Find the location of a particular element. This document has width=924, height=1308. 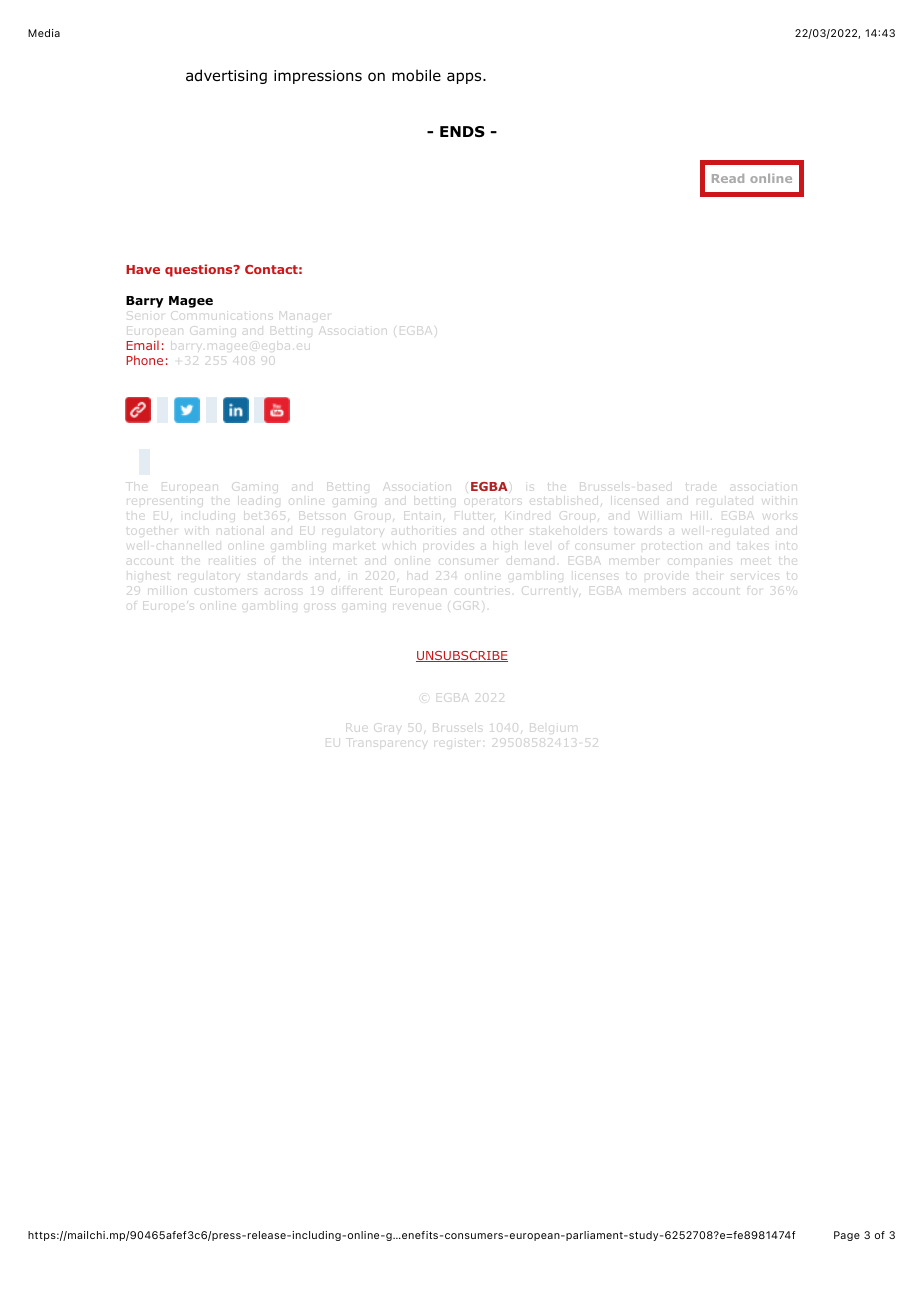

Page is located at coordinates (847, 1236).
